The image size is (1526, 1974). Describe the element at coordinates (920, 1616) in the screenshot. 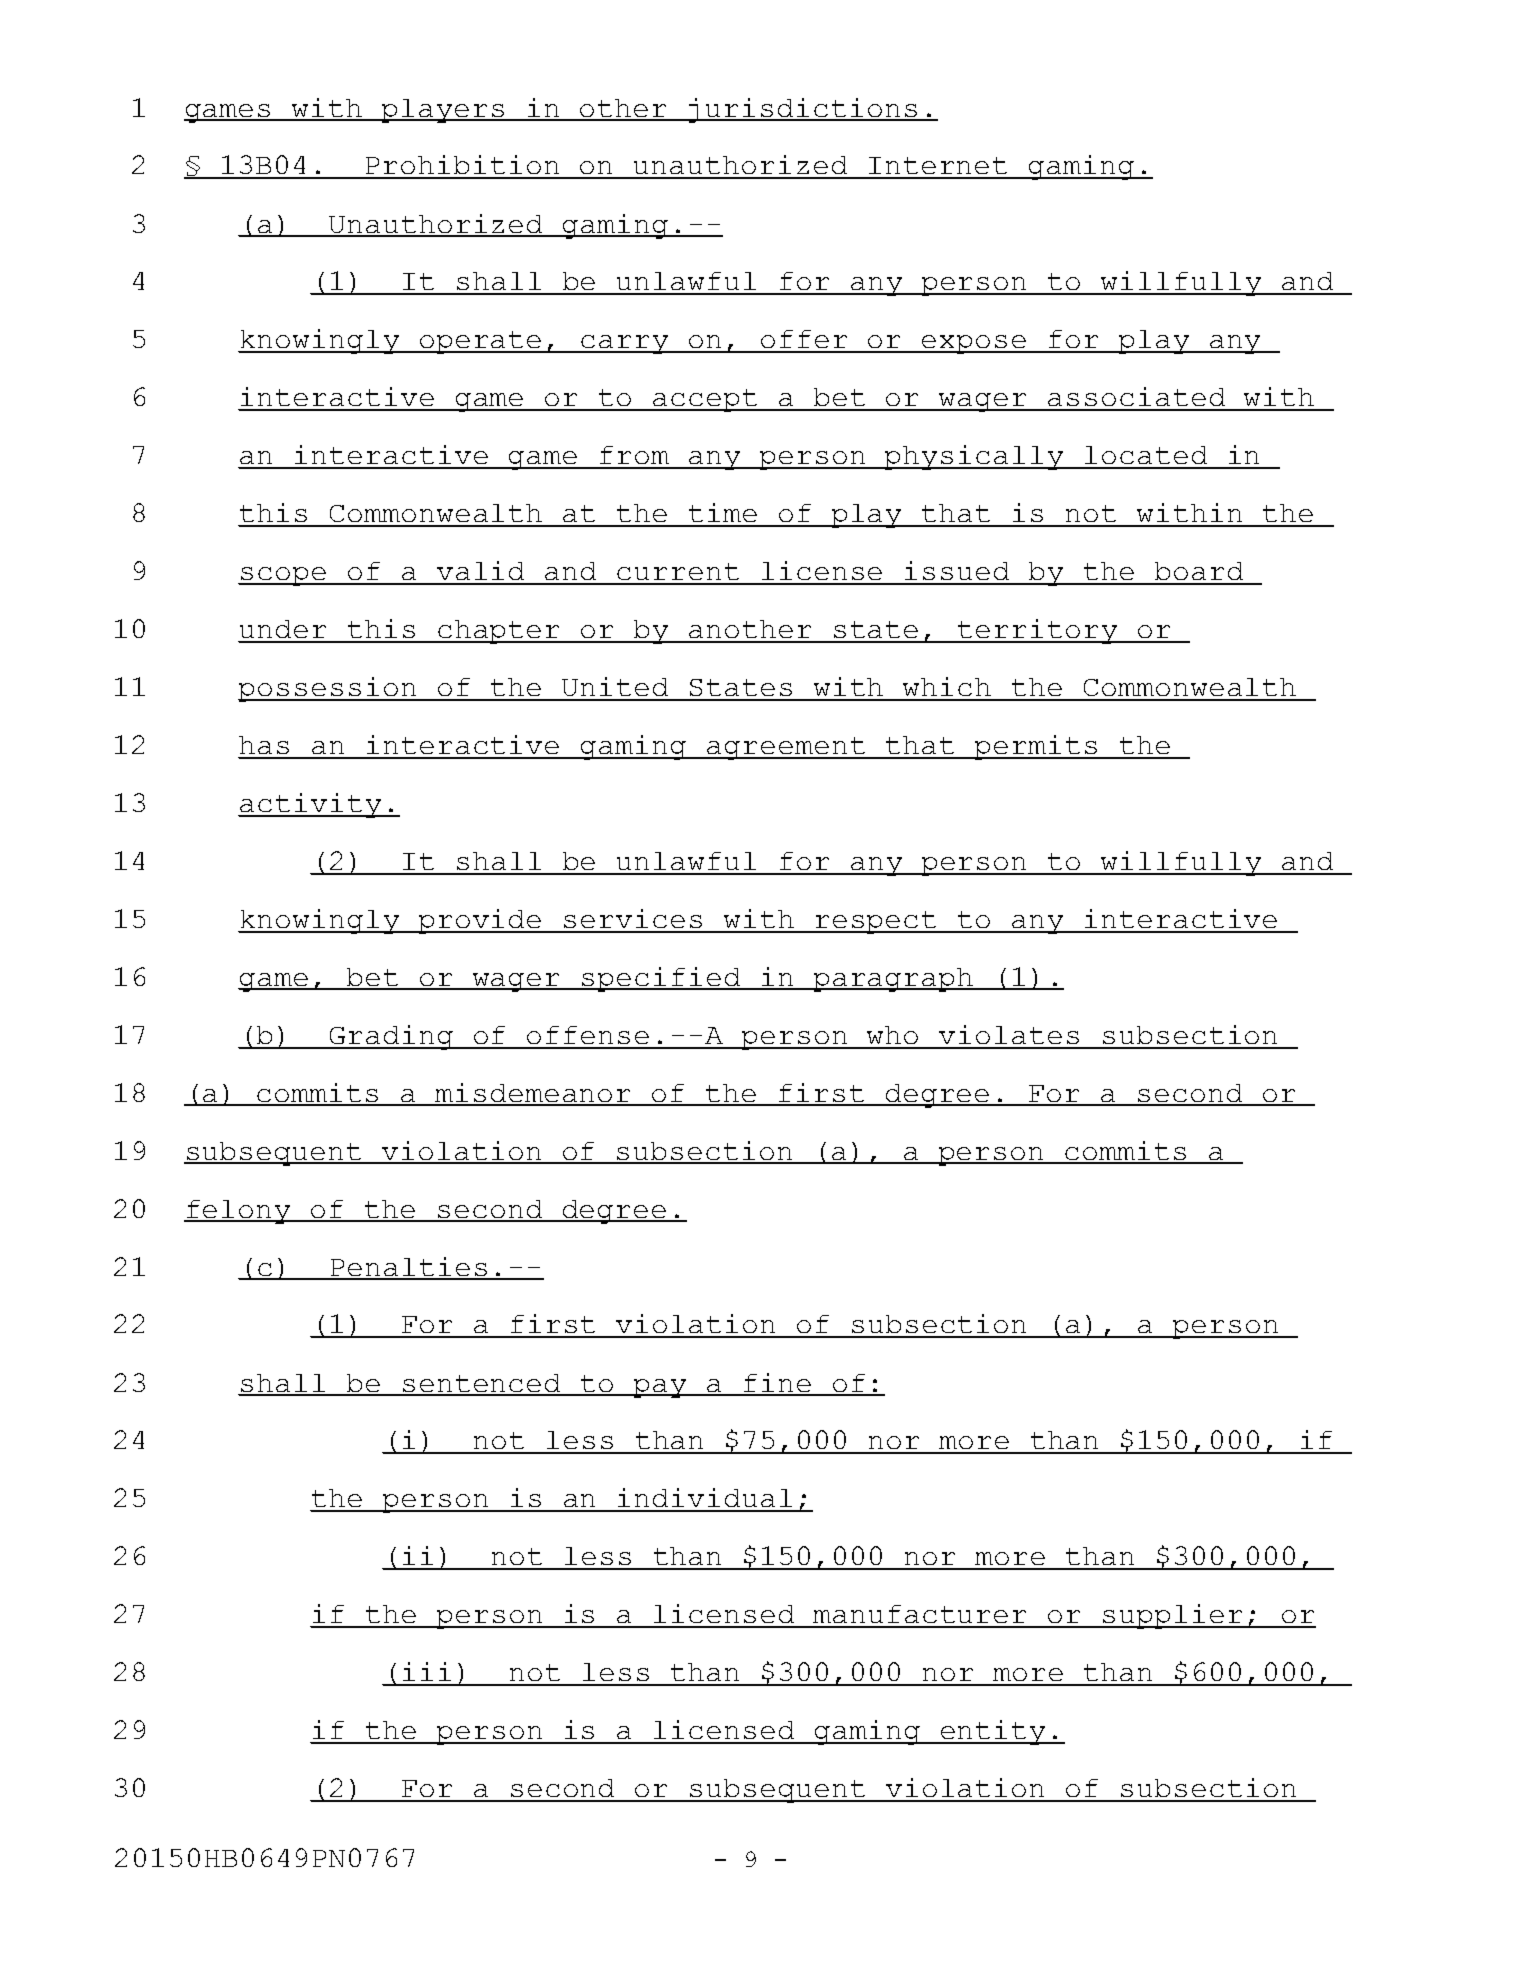

I see `manufacturer` at that location.
